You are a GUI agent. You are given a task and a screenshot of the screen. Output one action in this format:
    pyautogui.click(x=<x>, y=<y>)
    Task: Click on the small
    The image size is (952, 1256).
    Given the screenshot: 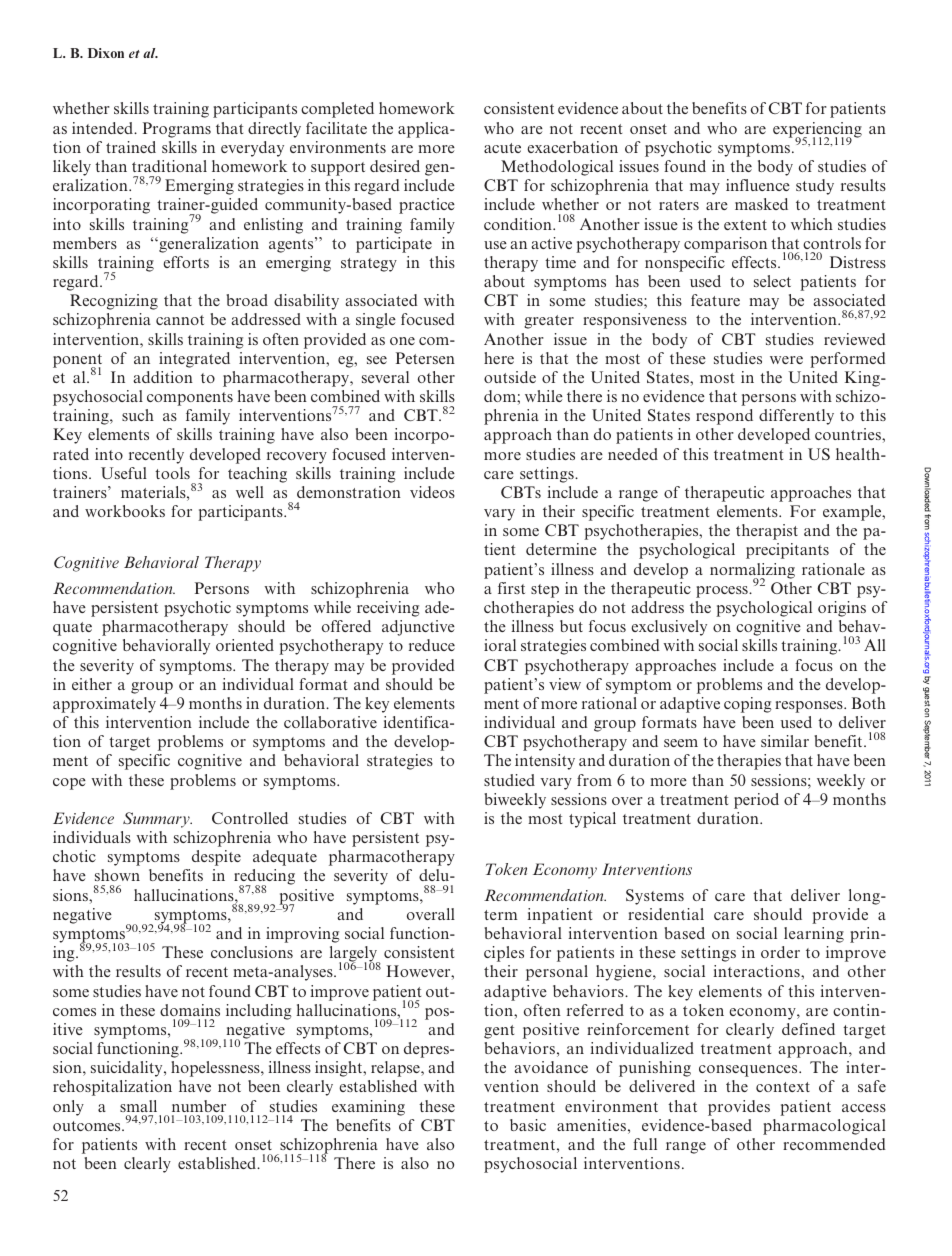 What is the action you would take?
    pyautogui.click(x=138, y=1106)
